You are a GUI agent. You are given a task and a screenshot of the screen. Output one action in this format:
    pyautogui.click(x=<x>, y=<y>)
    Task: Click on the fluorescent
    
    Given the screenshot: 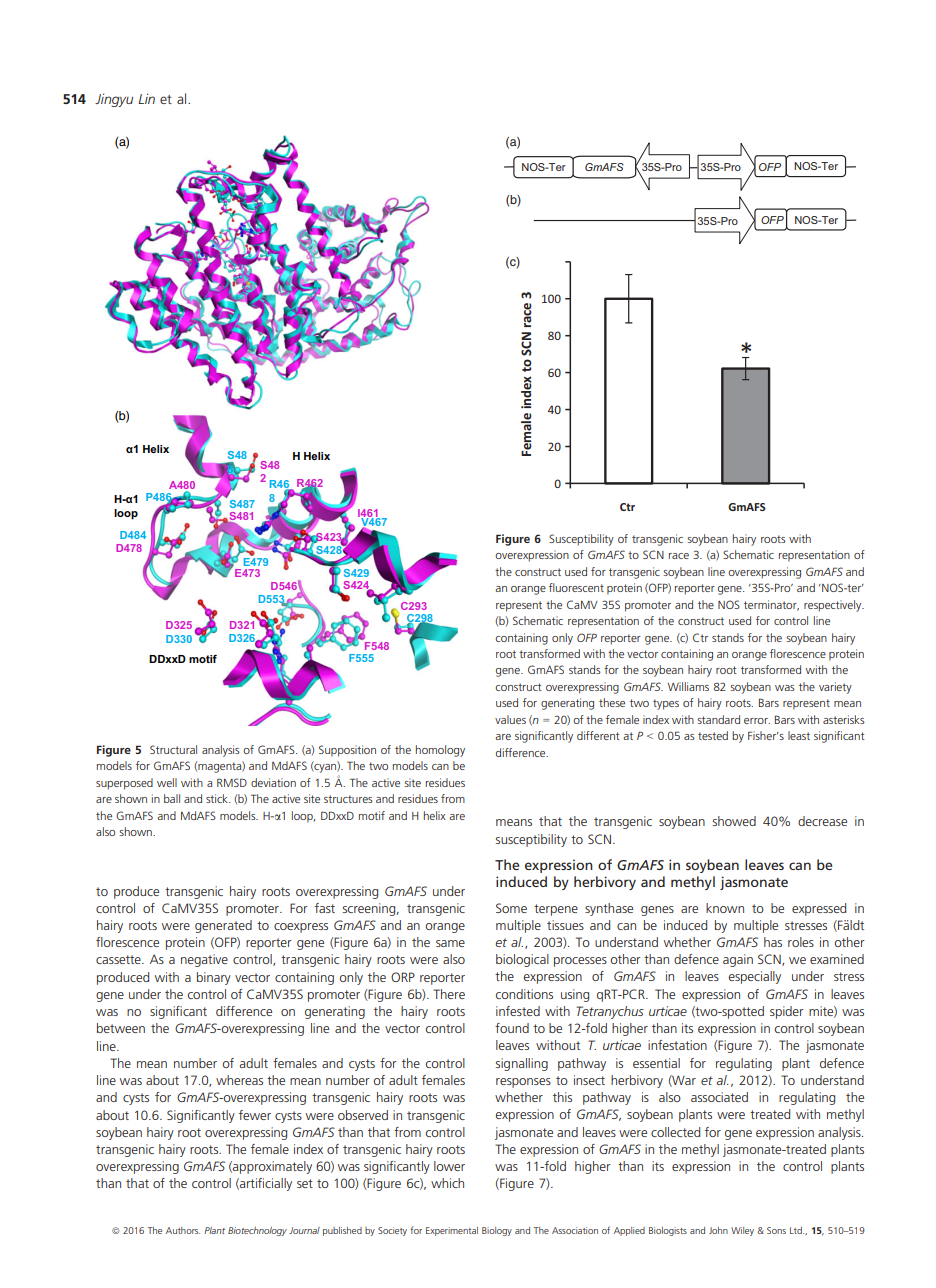 What is the action you would take?
    pyautogui.click(x=576, y=587)
